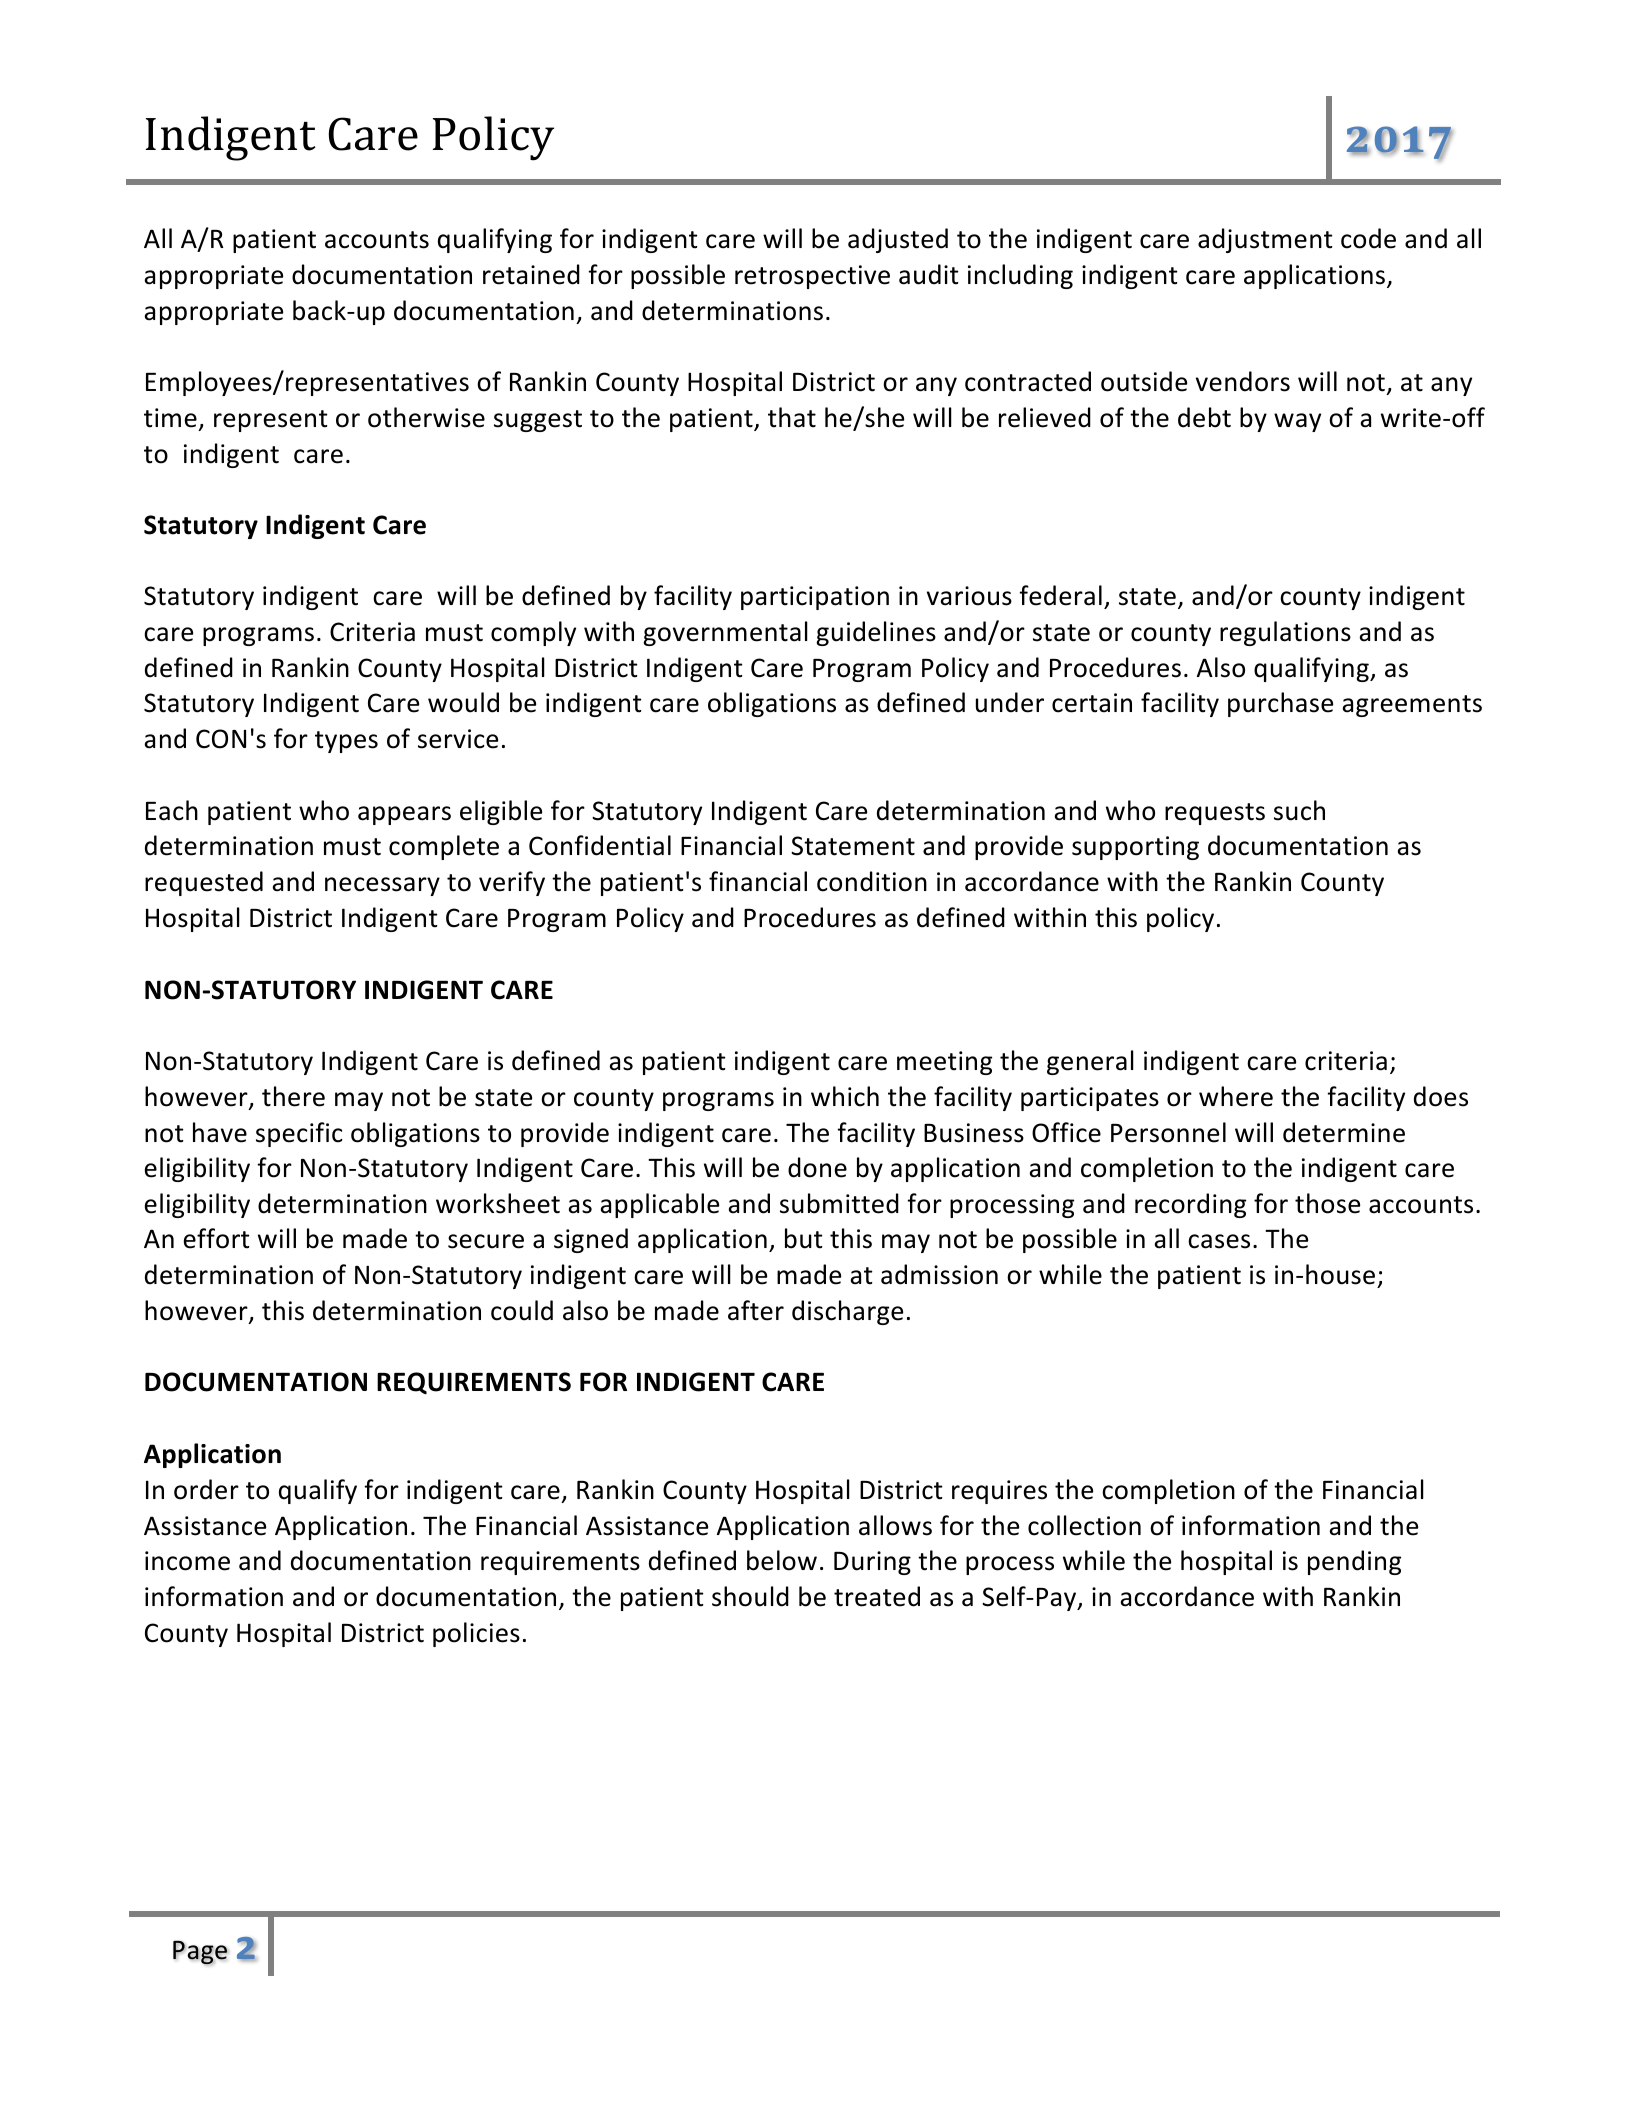 This screenshot has width=1629, height=2108. I want to click on adjustment, so click(1265, 240).
